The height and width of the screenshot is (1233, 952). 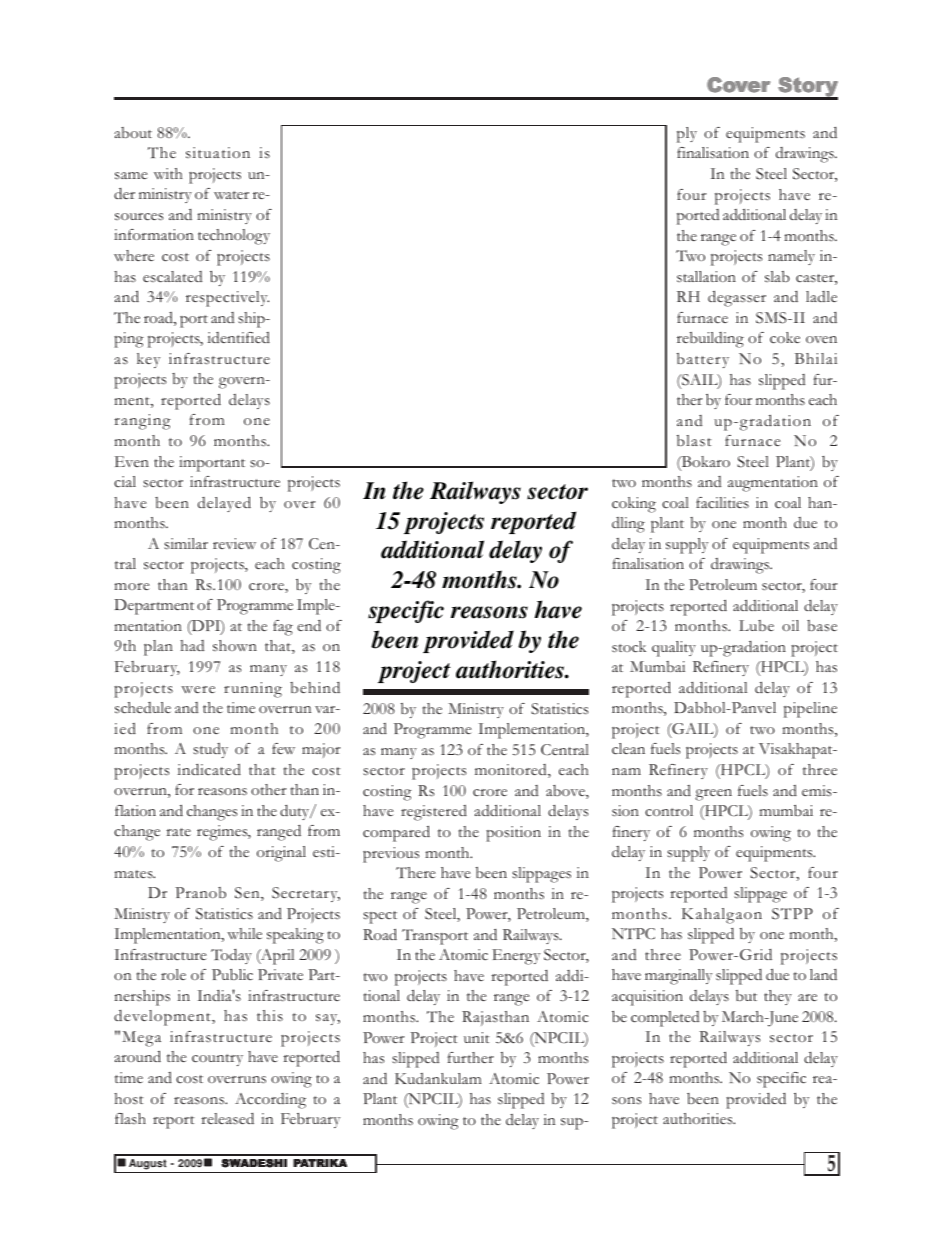 What do you see at coordinates (192, 645) in the screenshot?
I see `had` at bounding box center [192, 645].
